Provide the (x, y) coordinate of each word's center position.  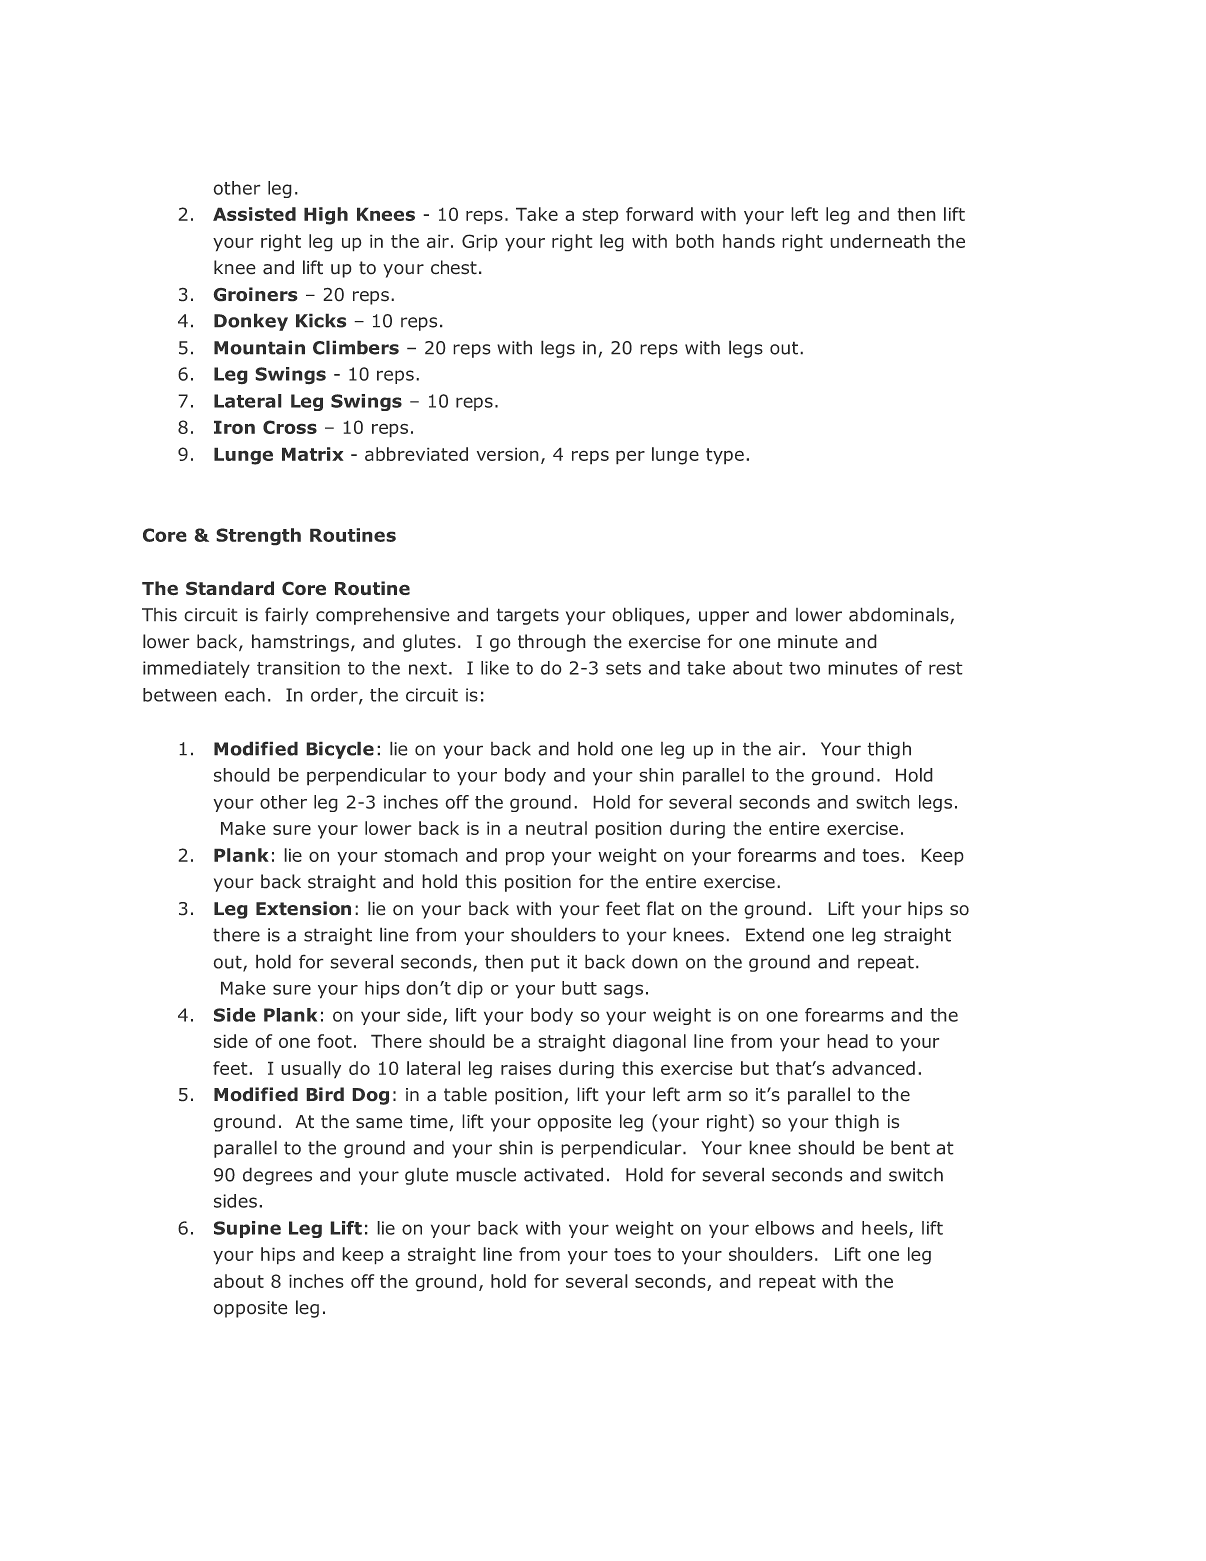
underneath (880, 241)
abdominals (900, 615)
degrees (277, 1176)
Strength (258, 537)
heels (886, 1229)
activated (563, 1174)
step (600, 216)
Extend (775, 934)
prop (525, 858)
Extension (303, 908)
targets (528, 616)
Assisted (254, 214)
